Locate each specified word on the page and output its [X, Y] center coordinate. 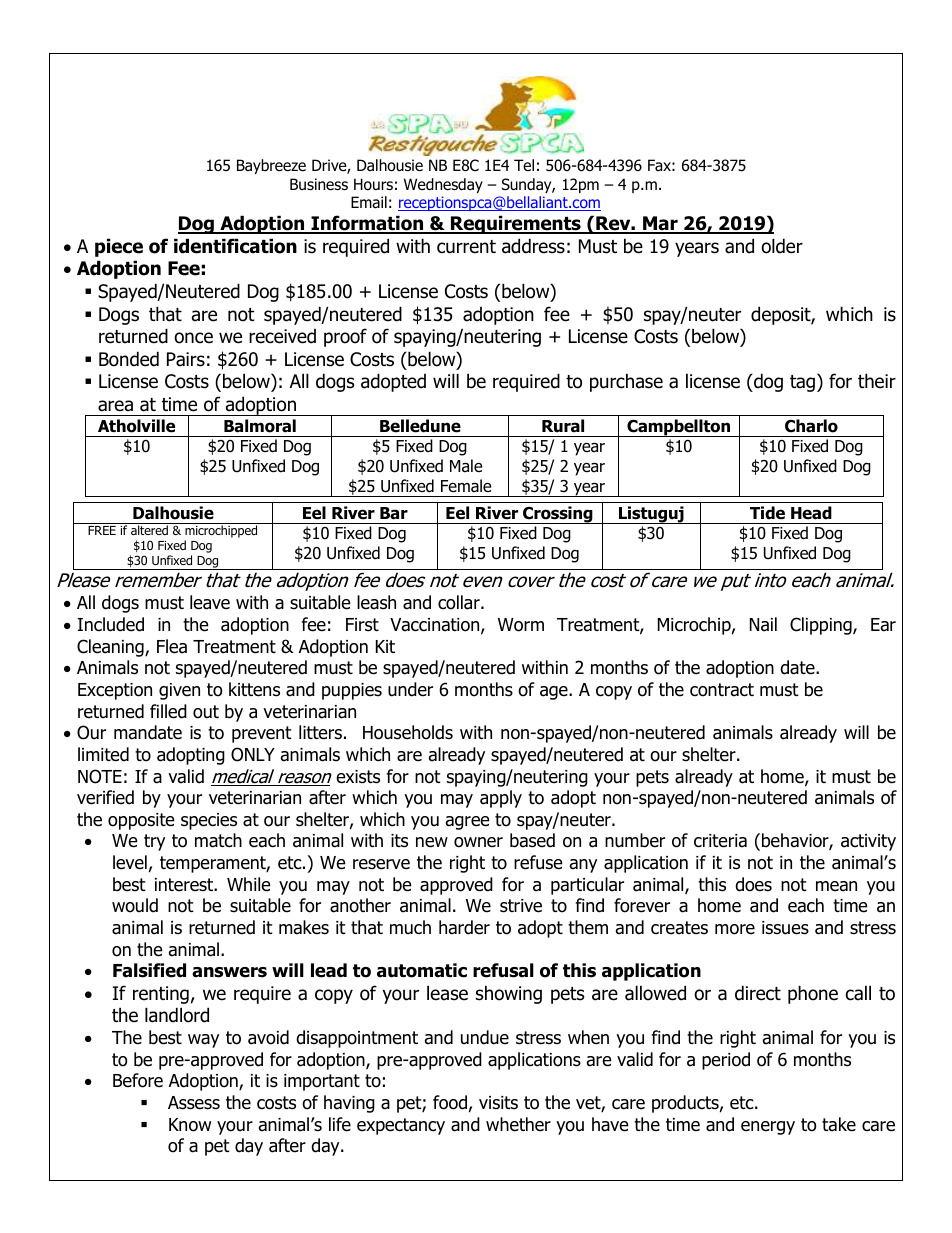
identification [235, 246]
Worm [521, 625]
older [782, 246]
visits [498, 1103]
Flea [172, 646]
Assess [194, 1103]
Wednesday [443, 185]
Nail [763, 624]
